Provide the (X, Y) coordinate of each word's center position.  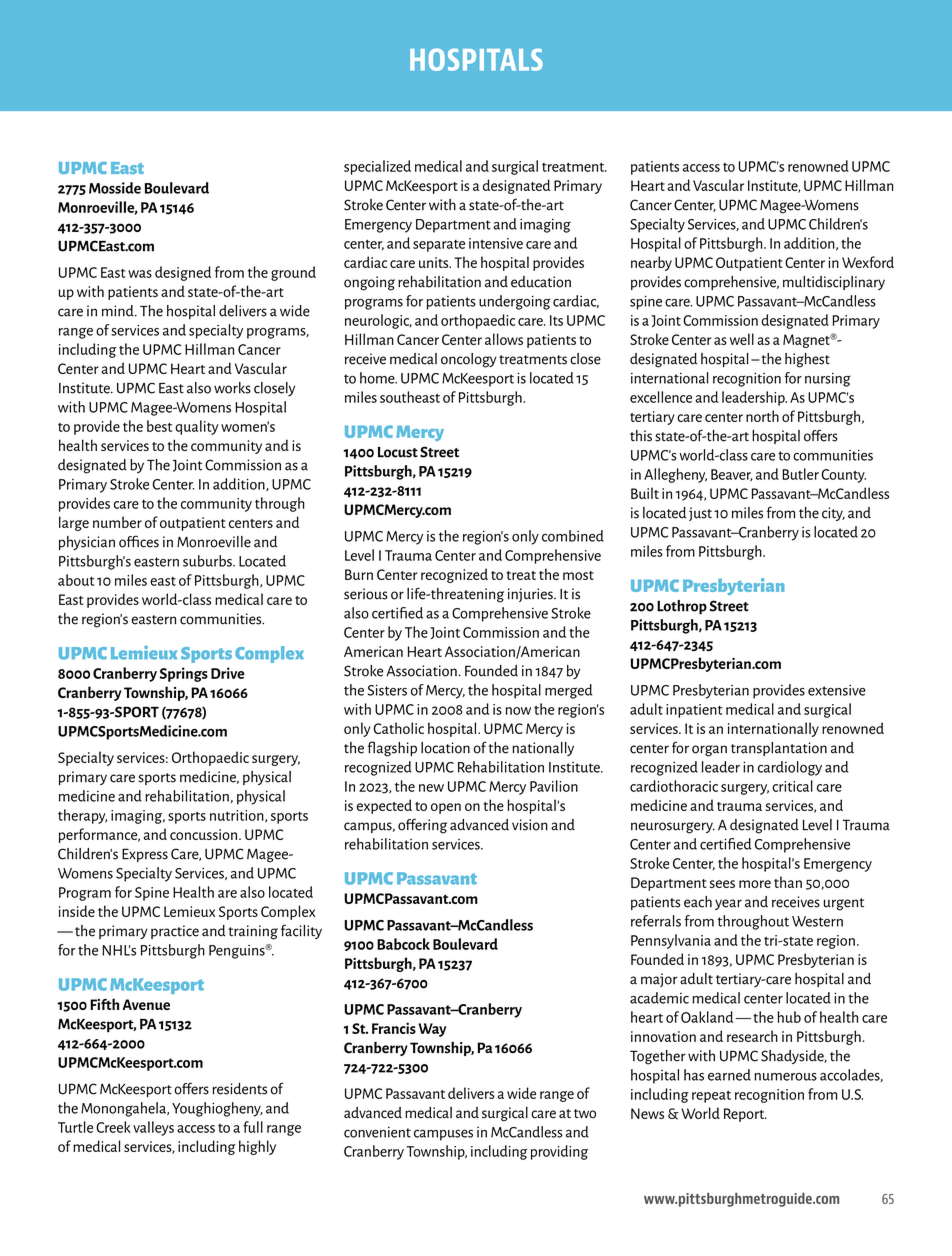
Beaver (732, 475)
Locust (398, 452)
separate (439, 246)
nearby (651, 263)
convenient (377, 1132)
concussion (203, 834)
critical (792, 786)
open (446, 808)
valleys (153, 1128)
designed (183, 273)
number (117, 522)
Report (745, 1115)
